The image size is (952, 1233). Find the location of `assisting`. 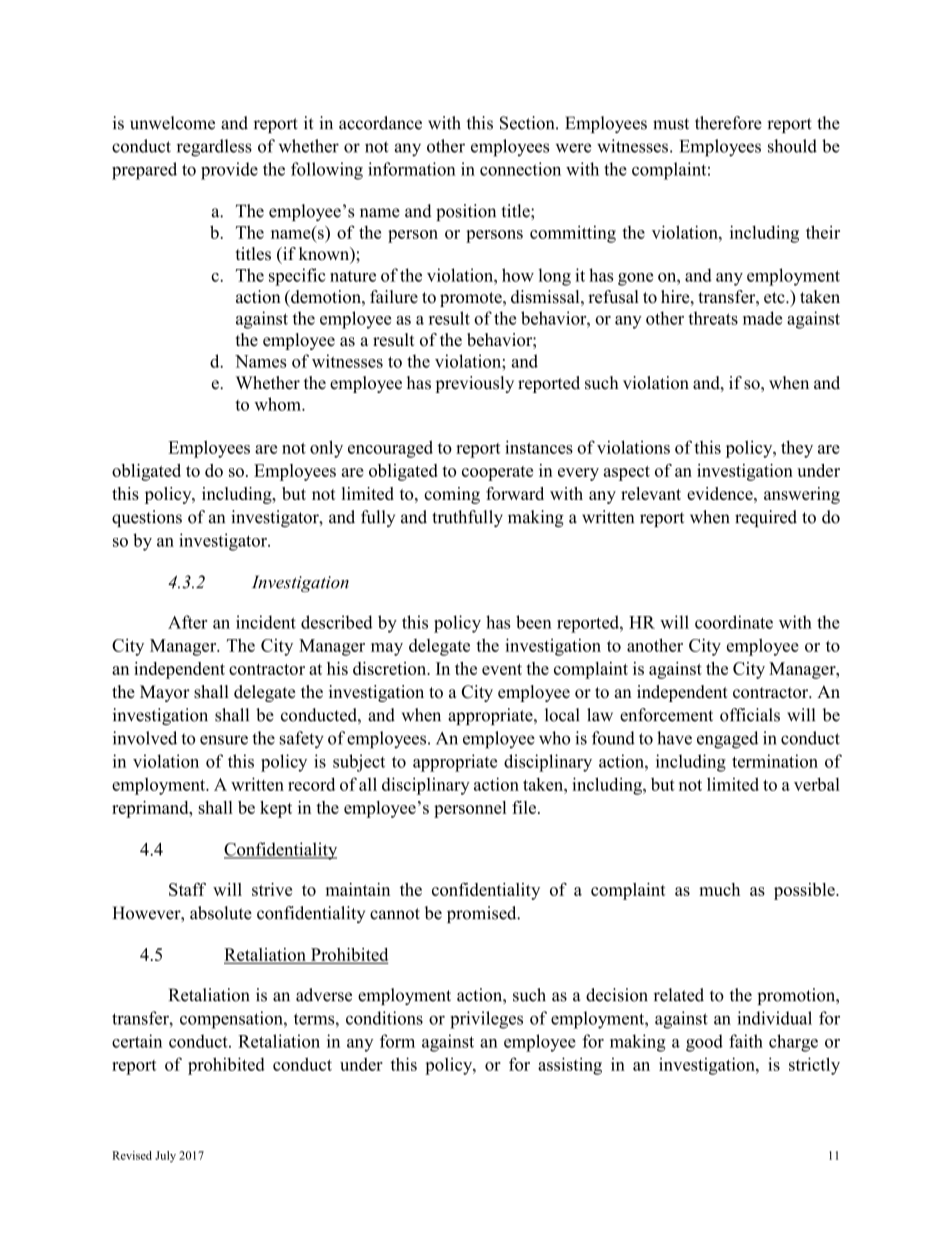

assisting is located at coordinates (570, 1066).
